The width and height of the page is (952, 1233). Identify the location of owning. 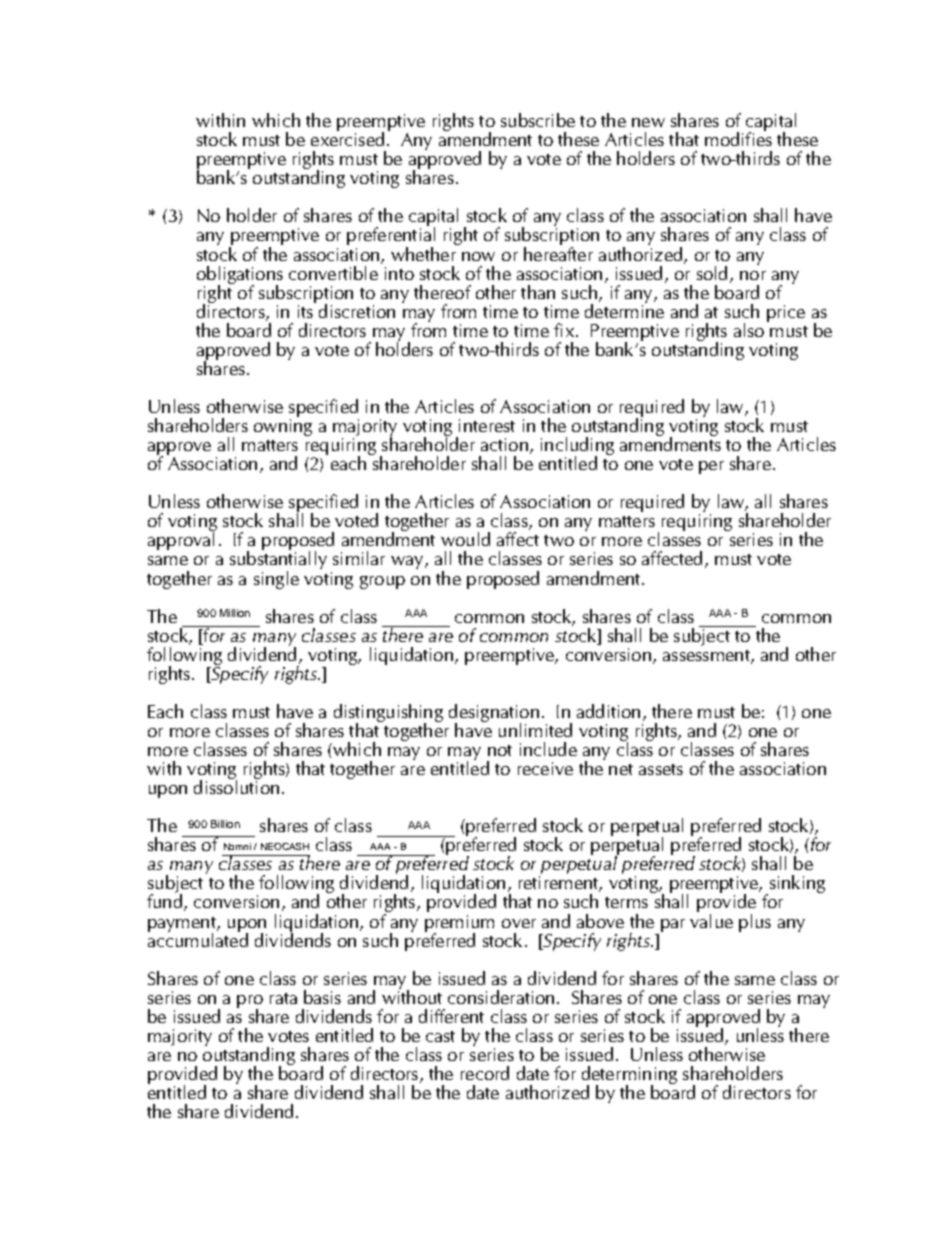
(283, 427).
